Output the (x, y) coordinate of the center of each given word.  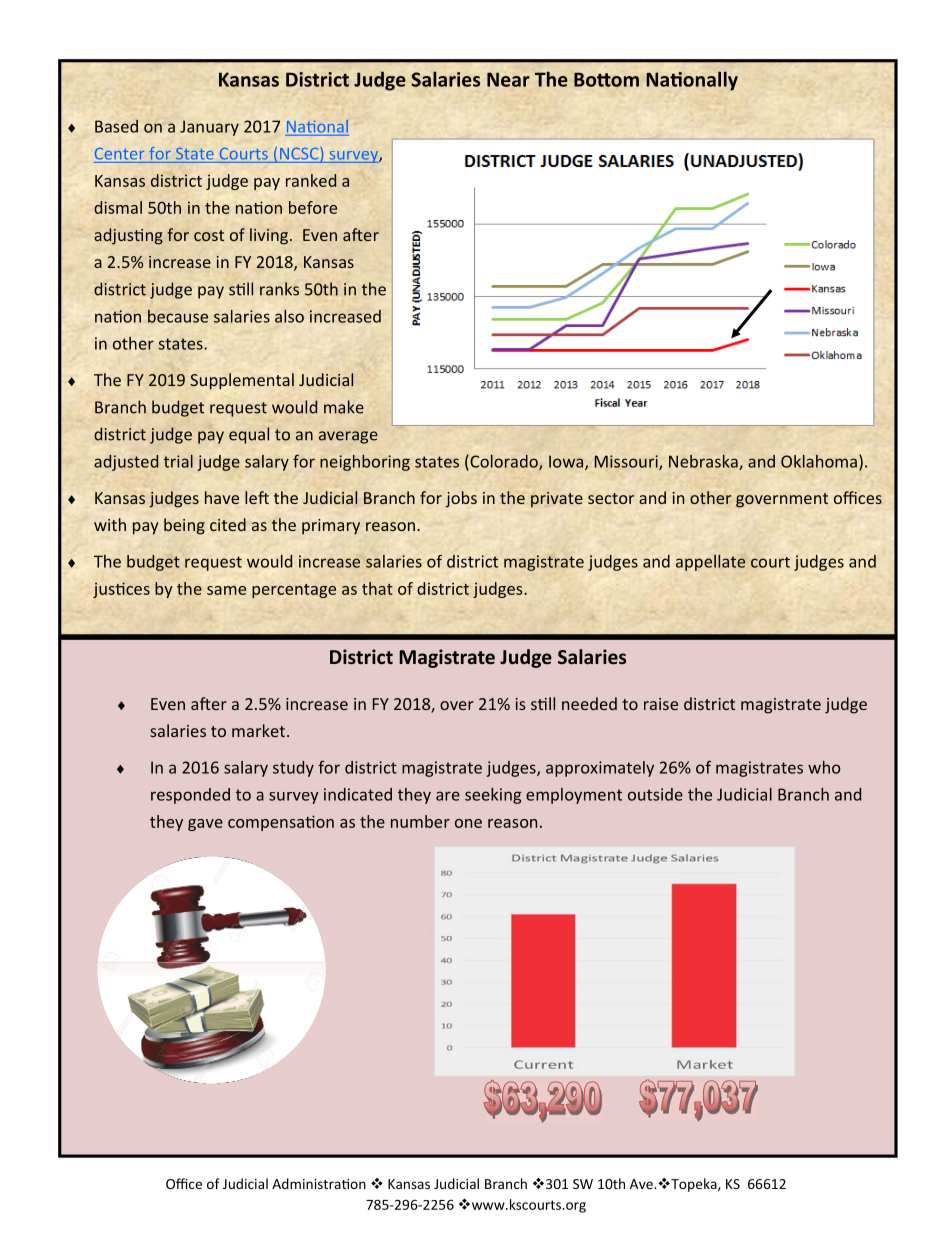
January (209, 128)
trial (178, 461)
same (226, 590)
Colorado (504, 462)
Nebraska (704, 462)
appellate (710, 563)
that (377, 588)
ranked (311, 180)
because (178, 316)
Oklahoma (819, 461)
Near (508, 79)
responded (190, 796)
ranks (279, 289)
